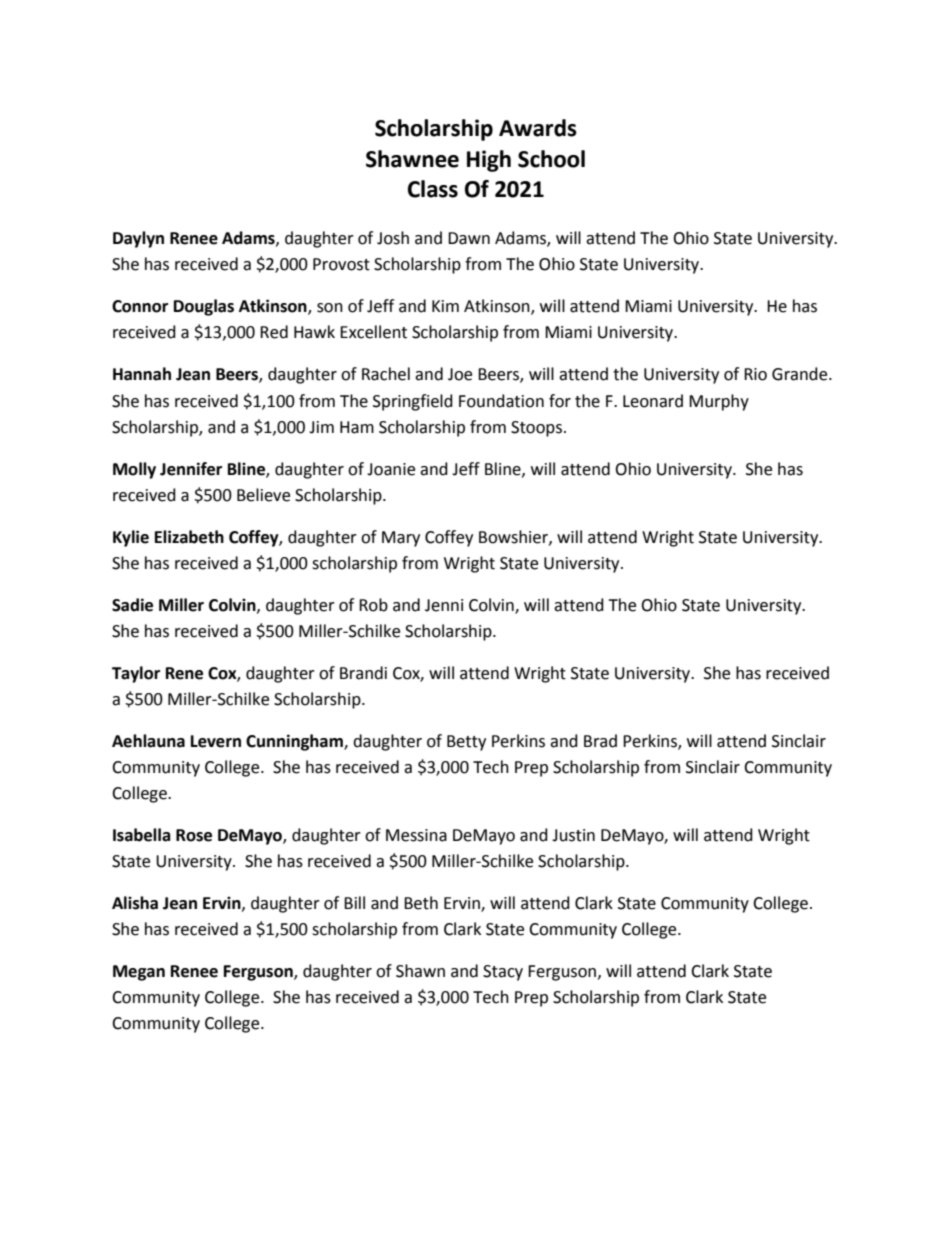 The height and width of the document is (1233, 952). I want to click on Stacy, so click(503, 973).
